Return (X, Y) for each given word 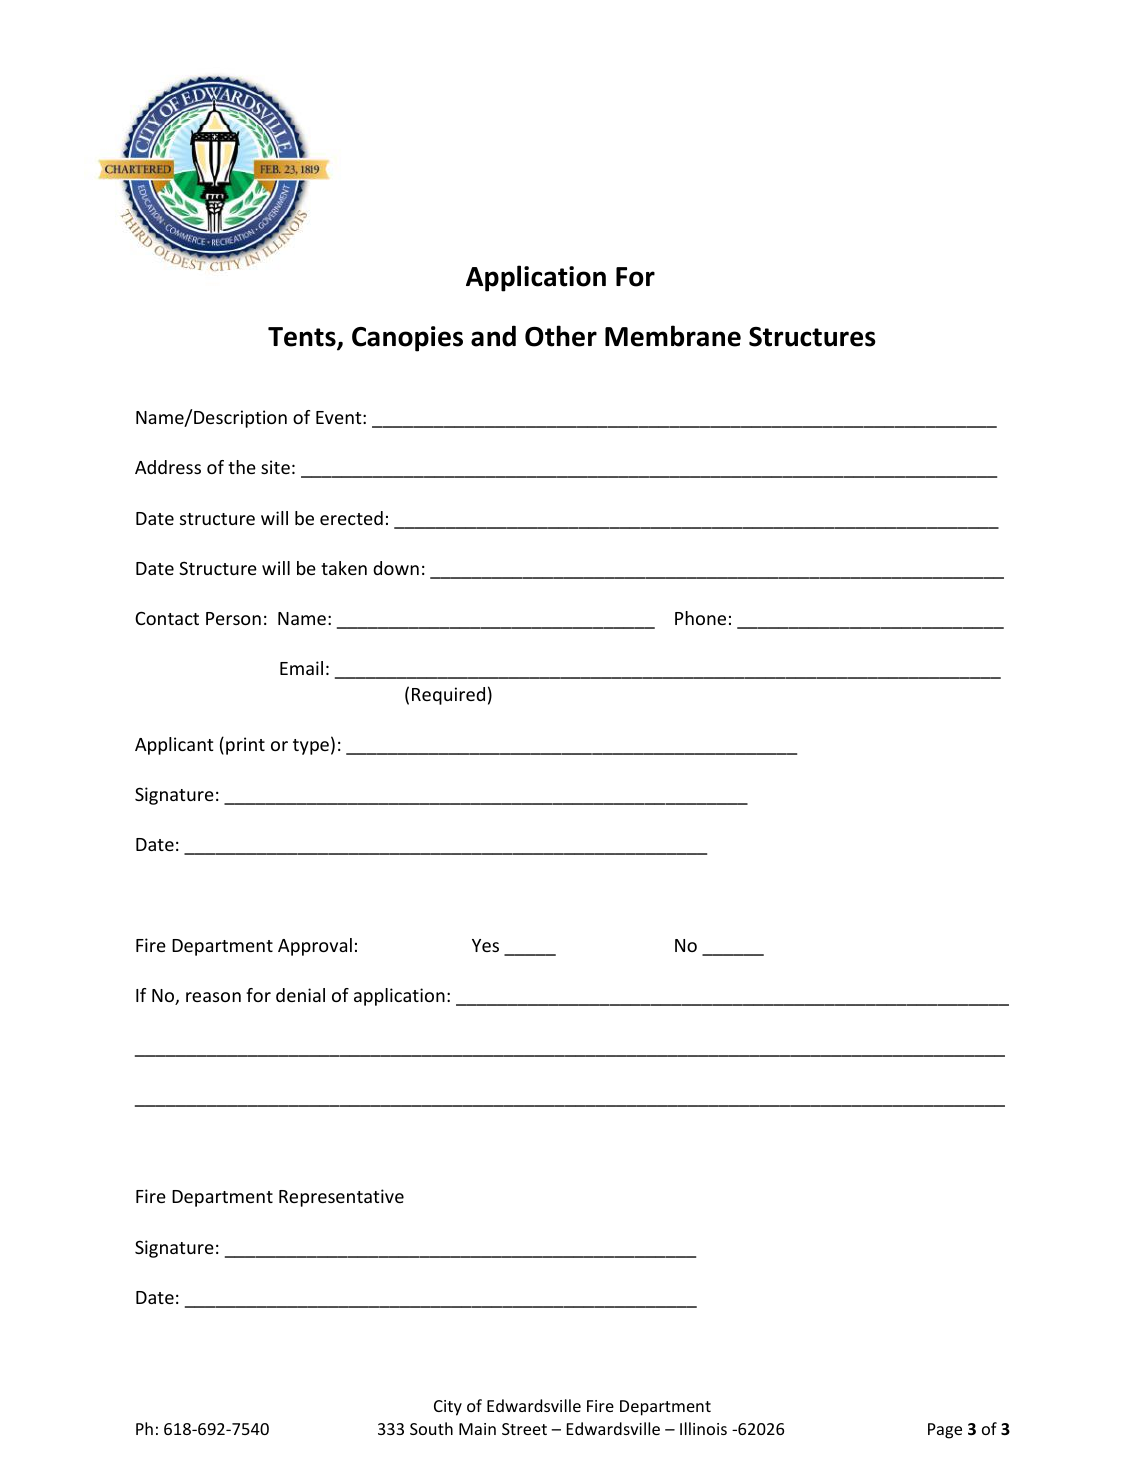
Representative (341, 1198)
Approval (315, 947)
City (448, 1408)
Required (448, 696)
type (311, 747)
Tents (303, 338)
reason (213, 997)
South (431, 1428)
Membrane (673, 336)
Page (945, 1431)
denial (300, 995)
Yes (485, 945)
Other (561, 336)
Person (233, 618)
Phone (700, 618)
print (245, 746)
